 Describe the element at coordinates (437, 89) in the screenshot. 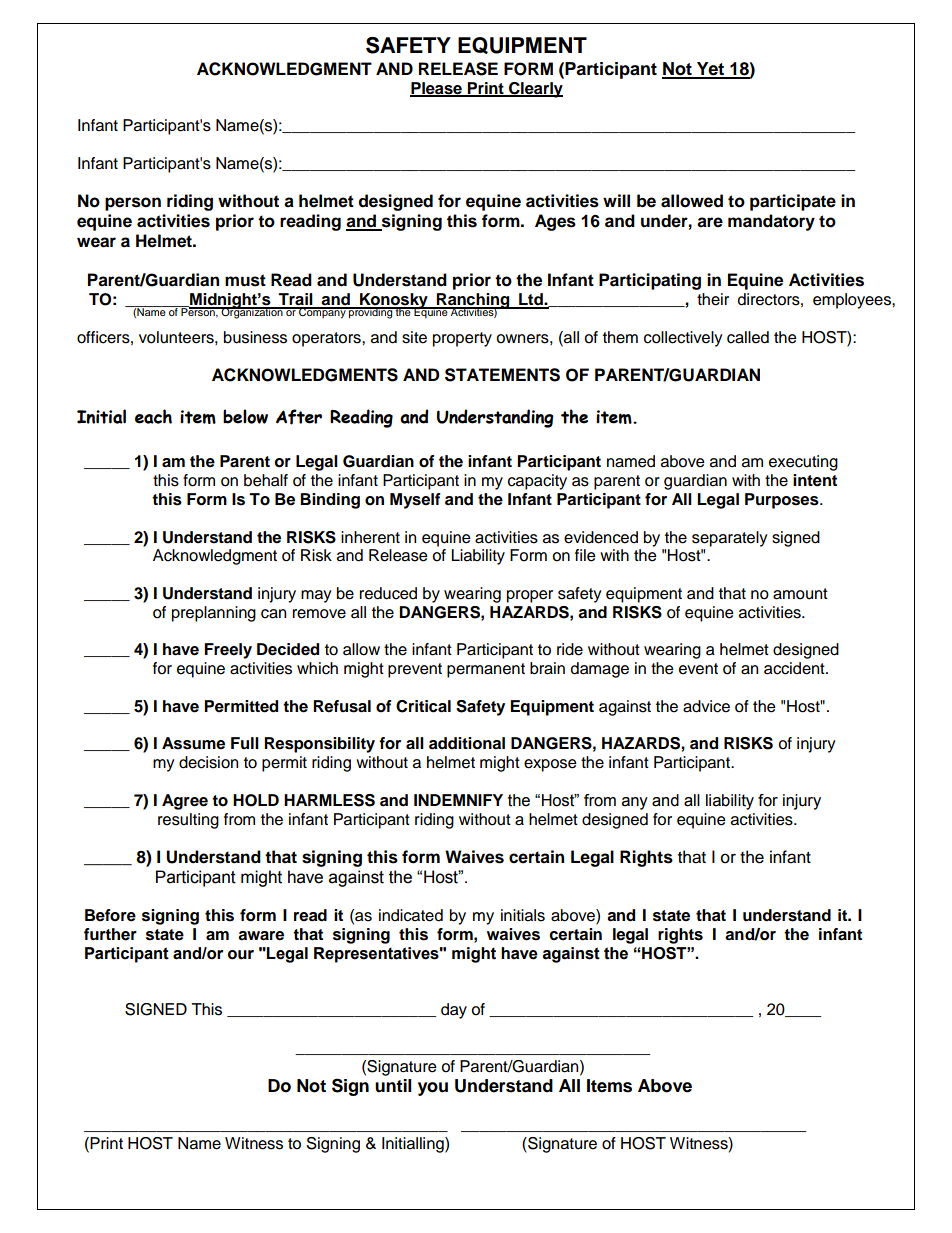

I see `Please` at that location.
